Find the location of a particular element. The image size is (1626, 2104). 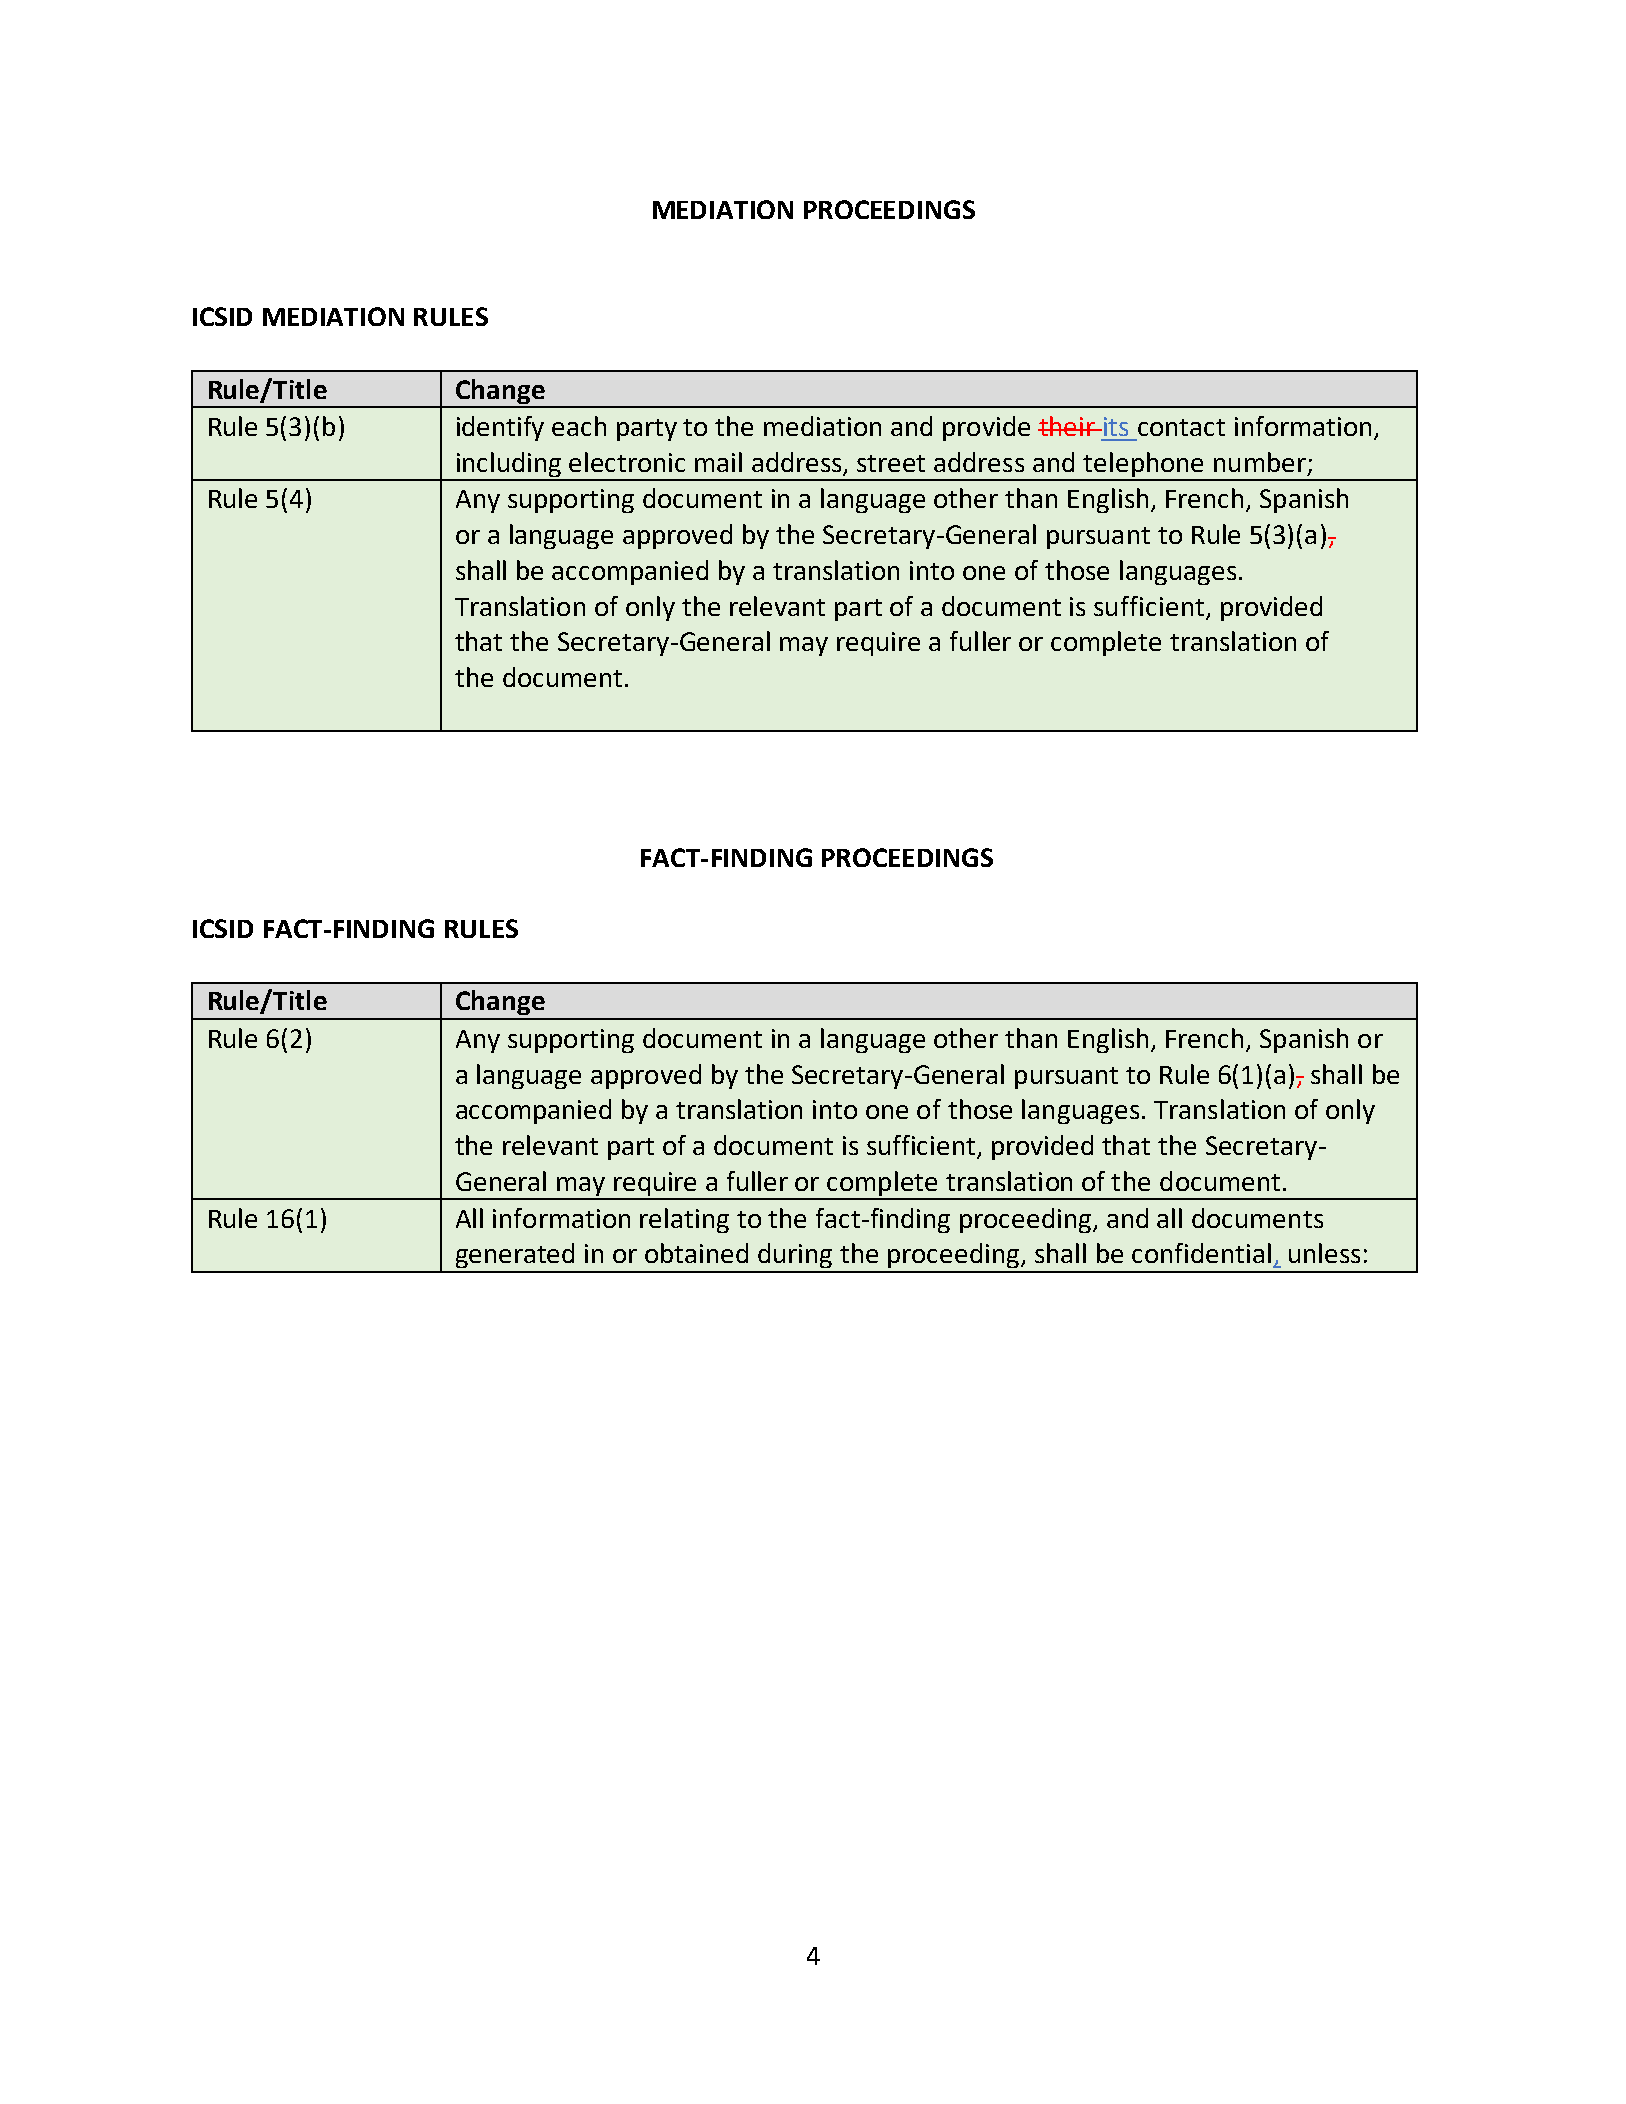

mail is located at coordinates (718, 462).
